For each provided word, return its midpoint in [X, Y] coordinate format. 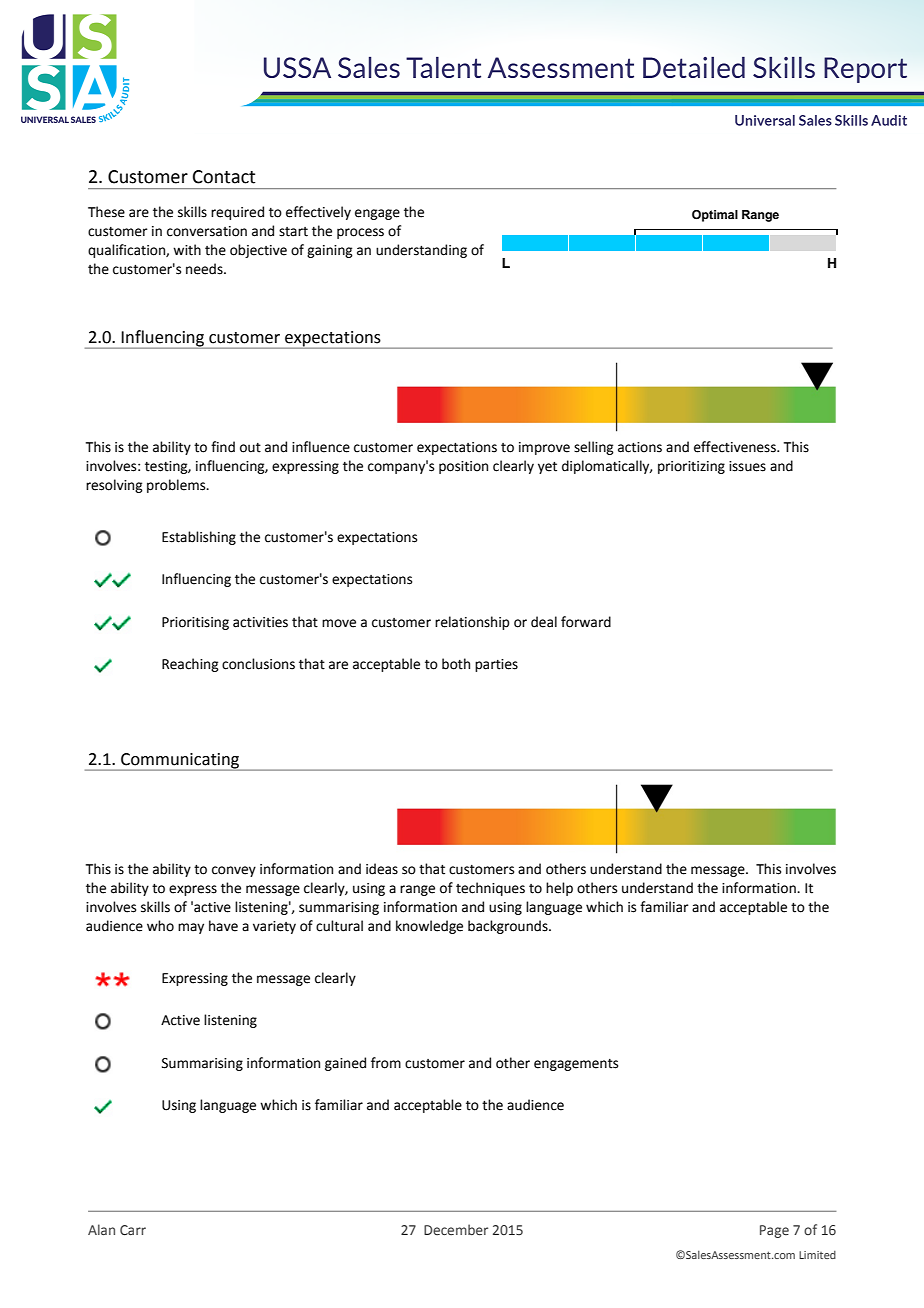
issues [747, 466]
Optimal [715, 216]
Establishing [199, 538]
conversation [207, 231]
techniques [490, 889]
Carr [133, 1230]
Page [774, 1231]
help [559, 889]
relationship [472, 623]
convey [234, 871]
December [456, 1229]
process [360, 233]
